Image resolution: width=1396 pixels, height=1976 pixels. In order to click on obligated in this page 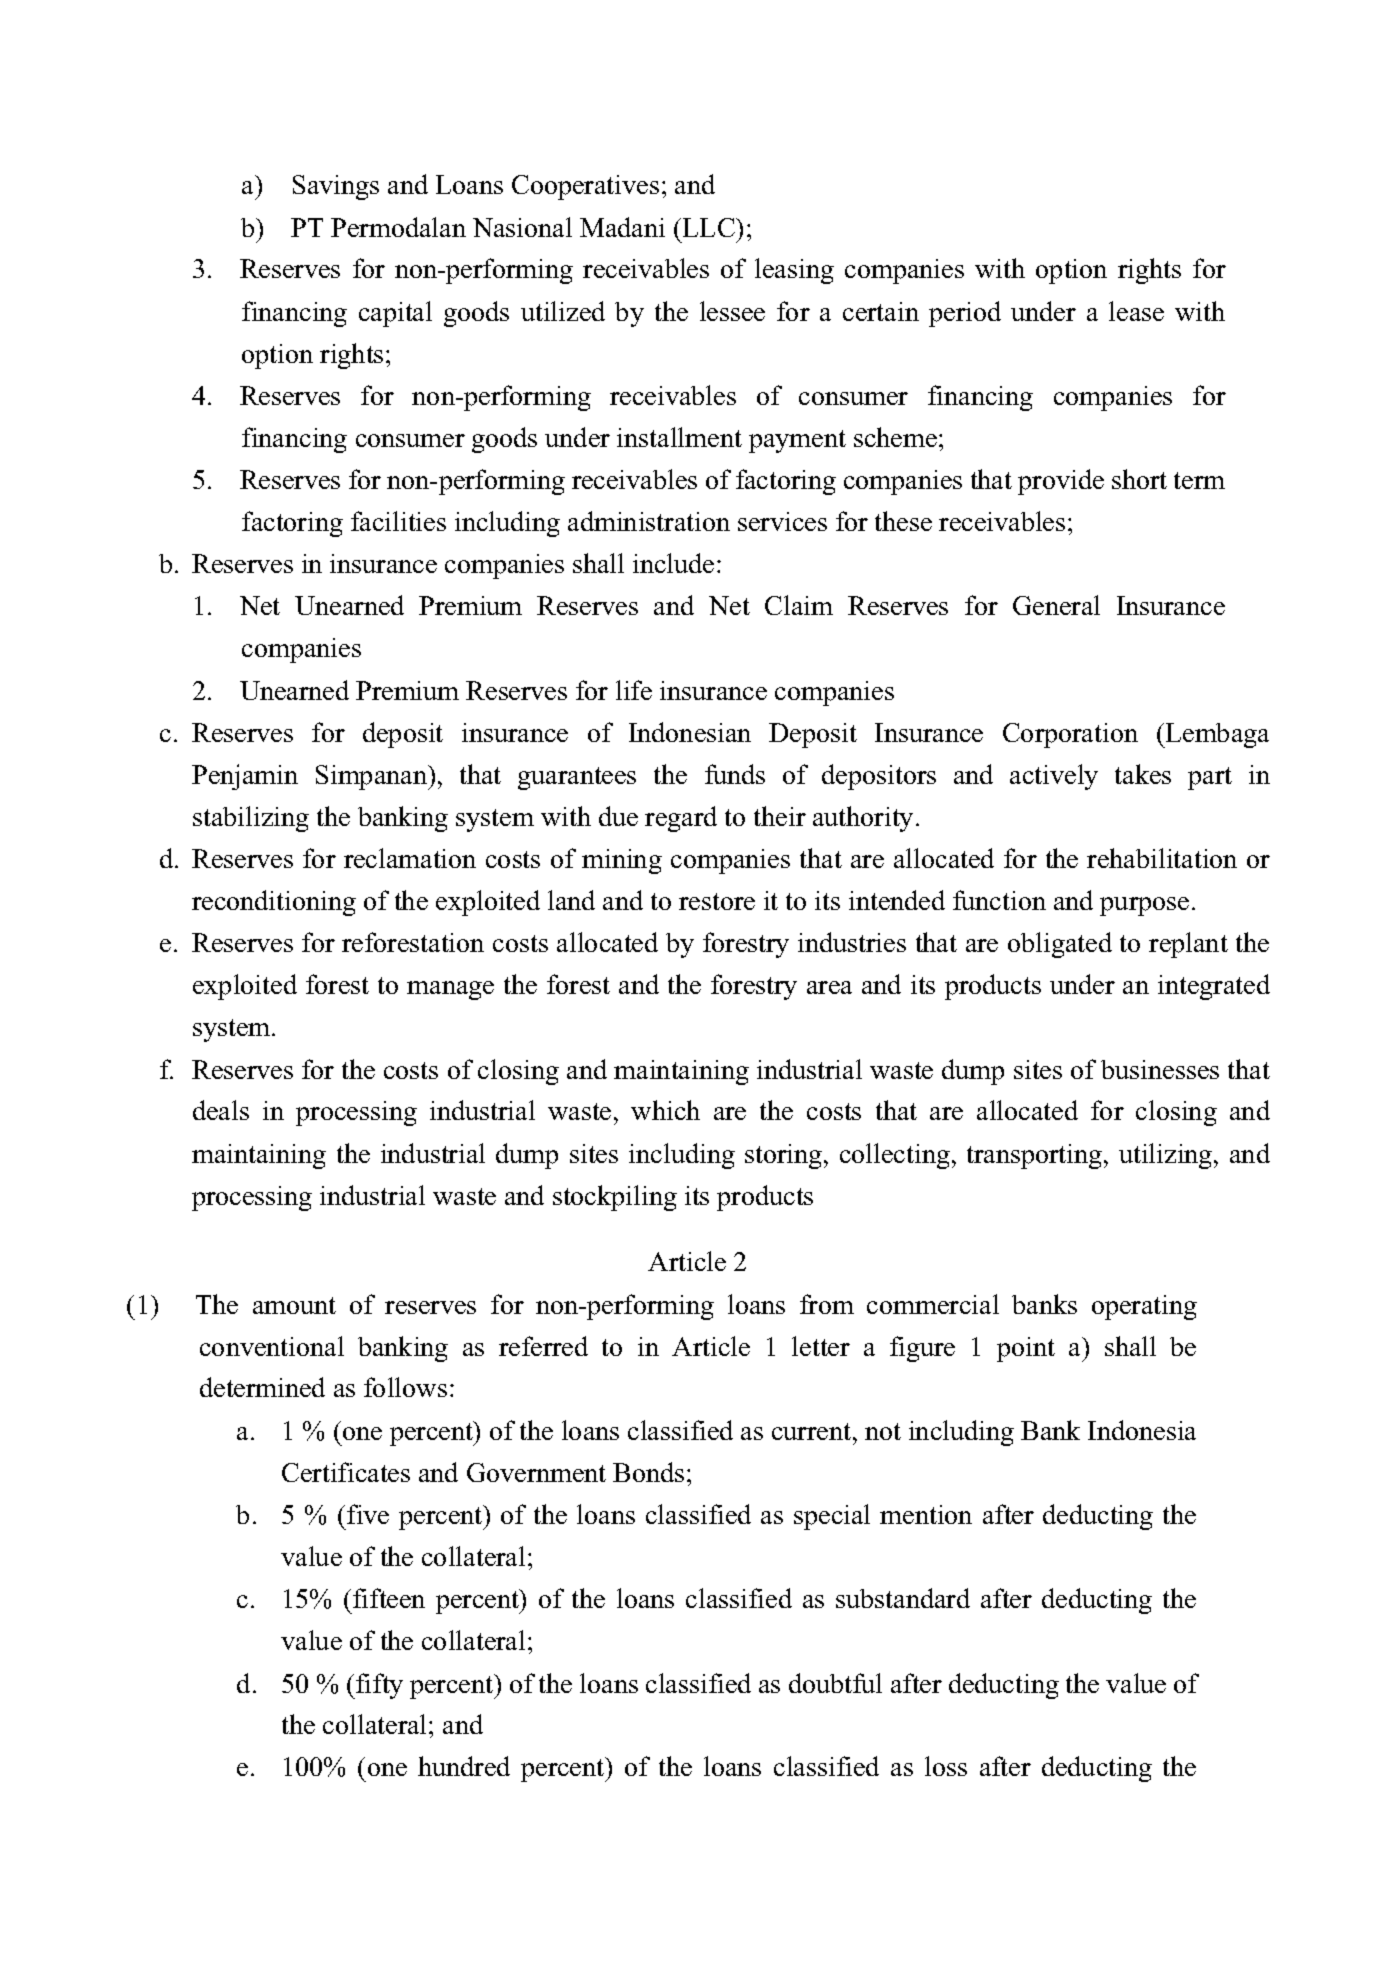, I will do `click(1060, 945)`.
